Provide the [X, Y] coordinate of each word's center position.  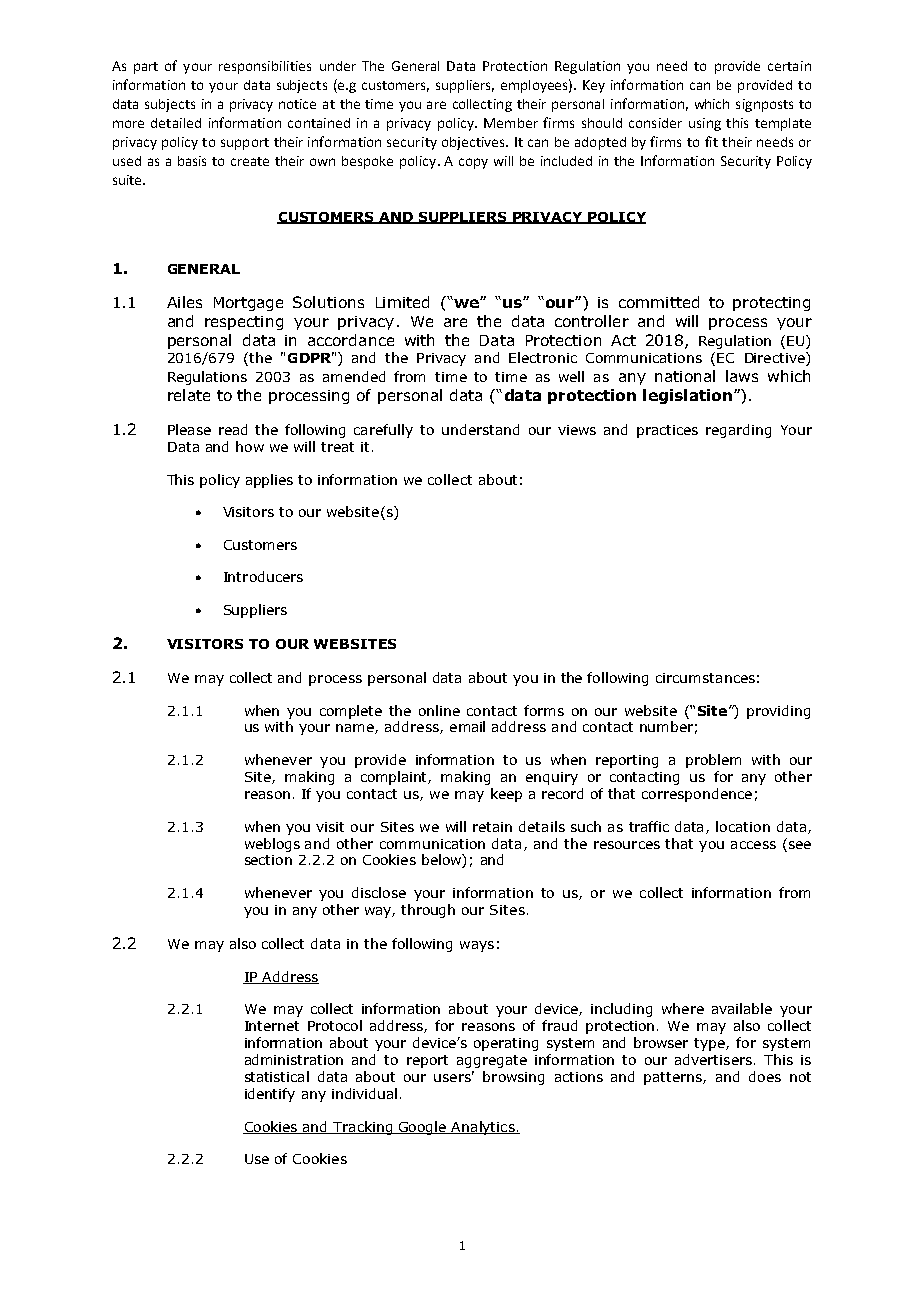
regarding [738, 431]
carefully [383, 431]
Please [189, 429]
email [467, 726]
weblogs [272, 845]
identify [270, 1095]
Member [511, 123]
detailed [176, 123]
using [705, 124]
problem [713, 761]
